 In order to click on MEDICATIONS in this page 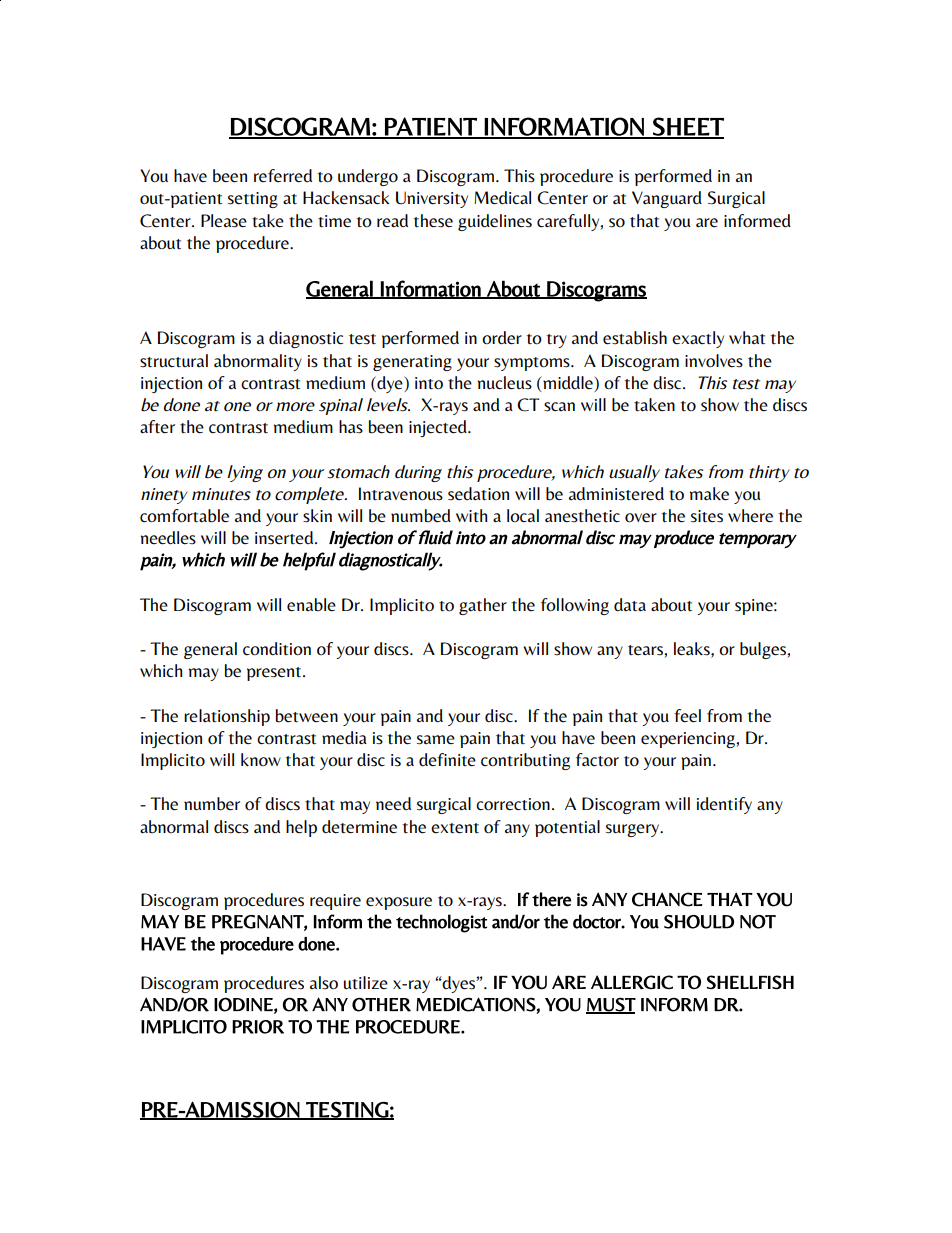, I will do `click(476, 1004)`.
